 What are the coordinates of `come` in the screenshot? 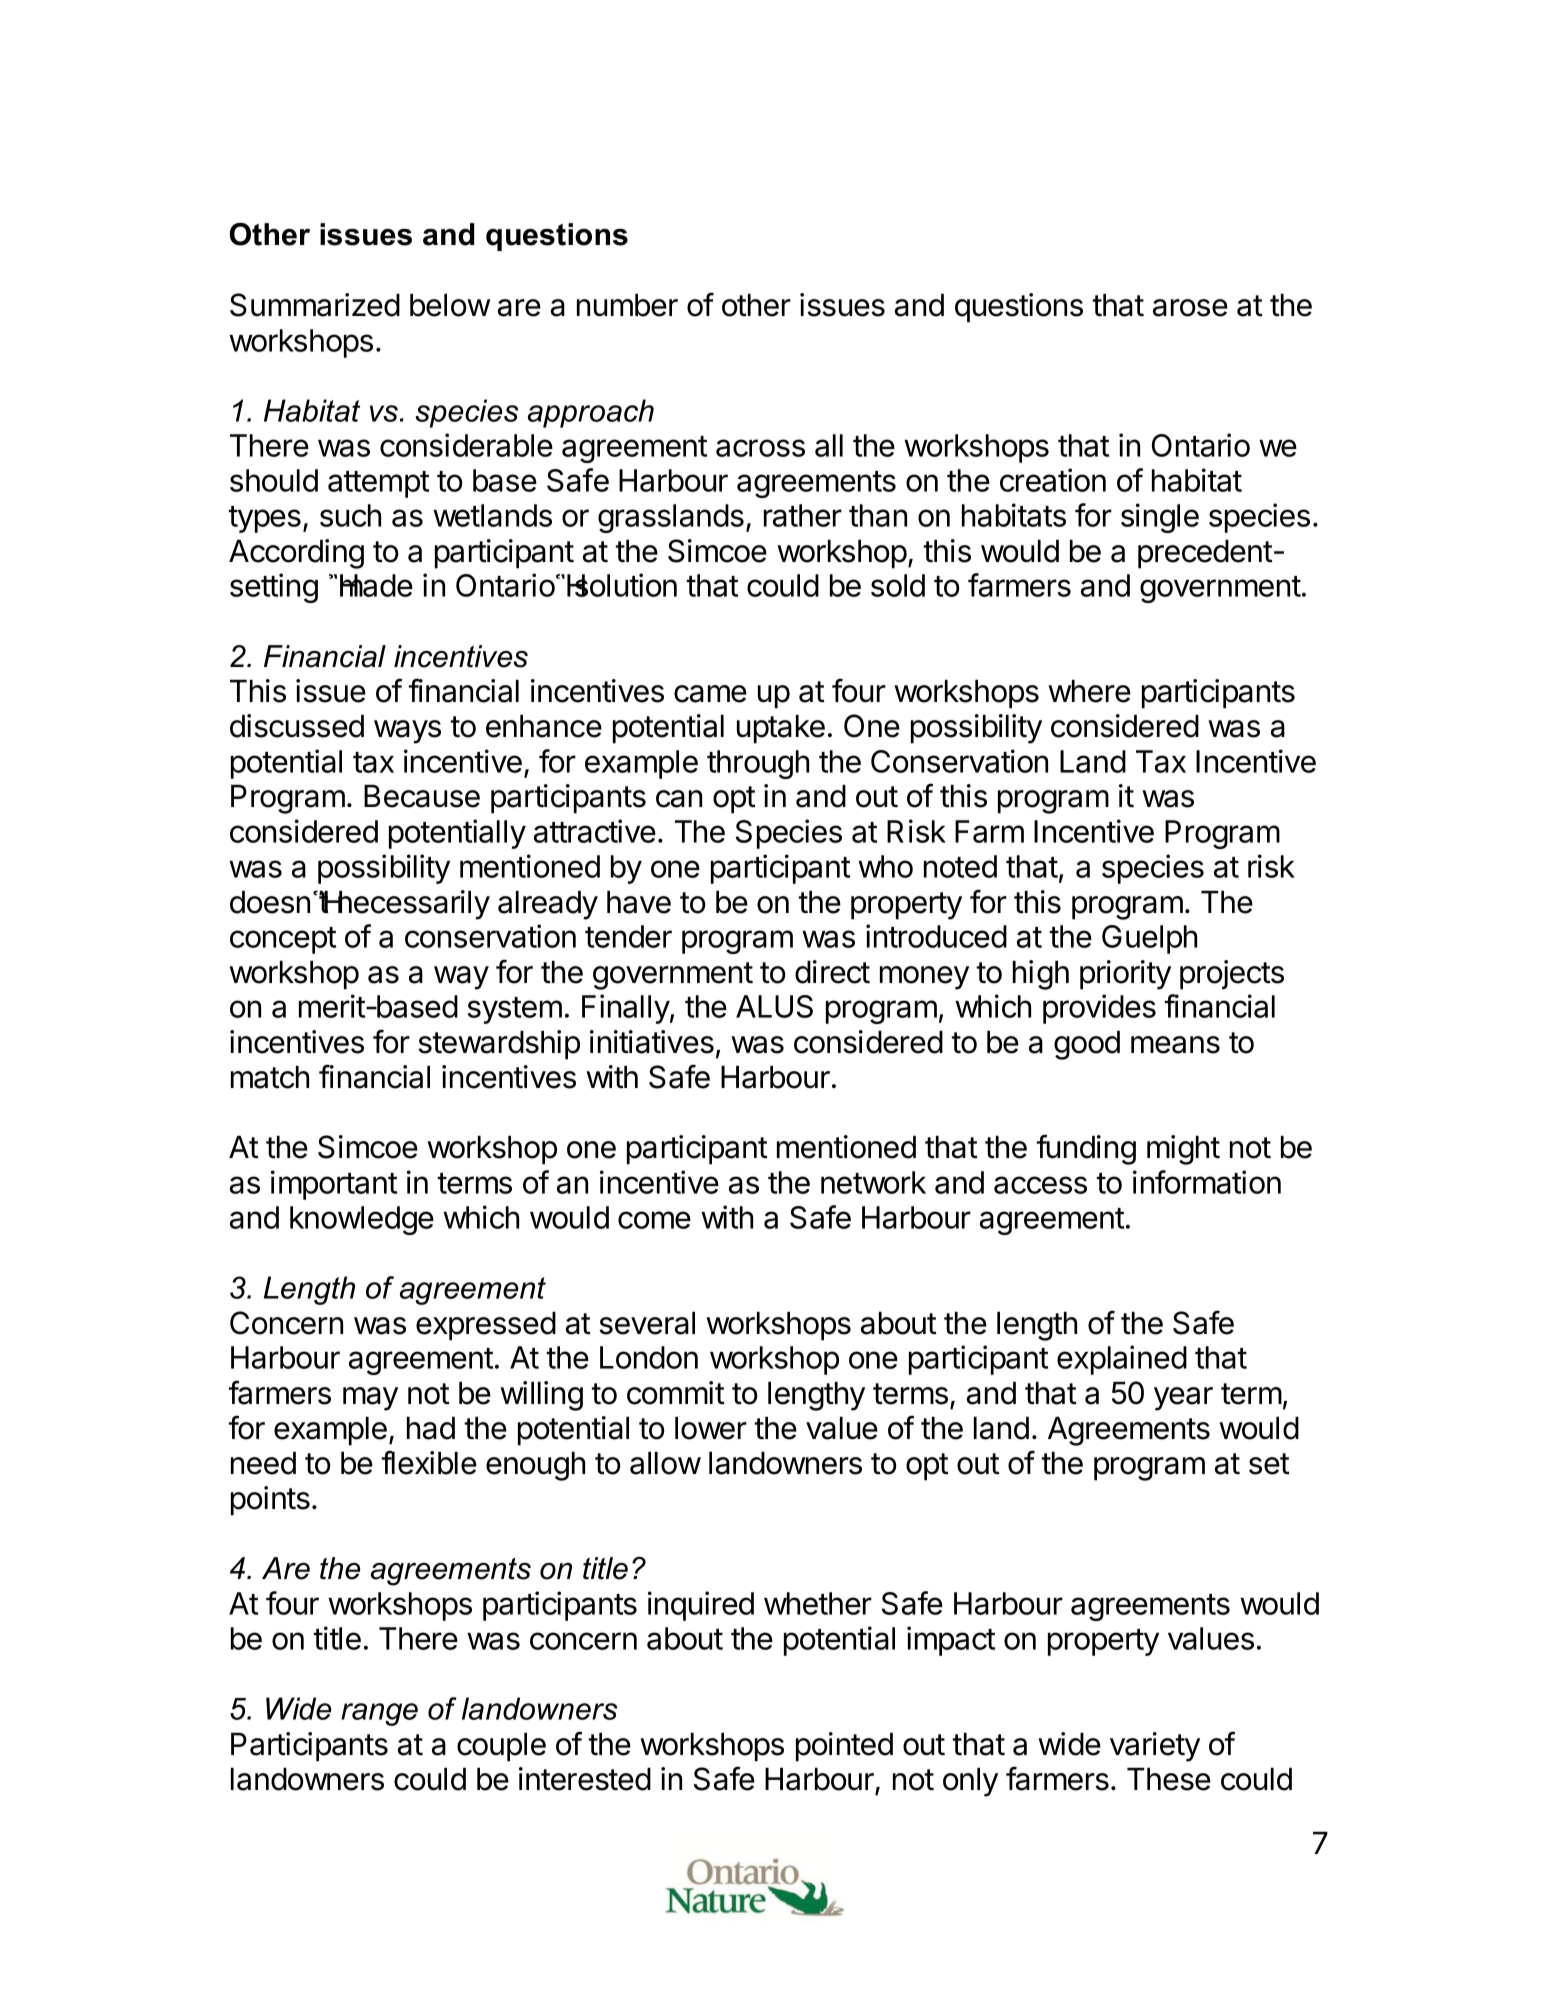 It's located at (654, 1220).
